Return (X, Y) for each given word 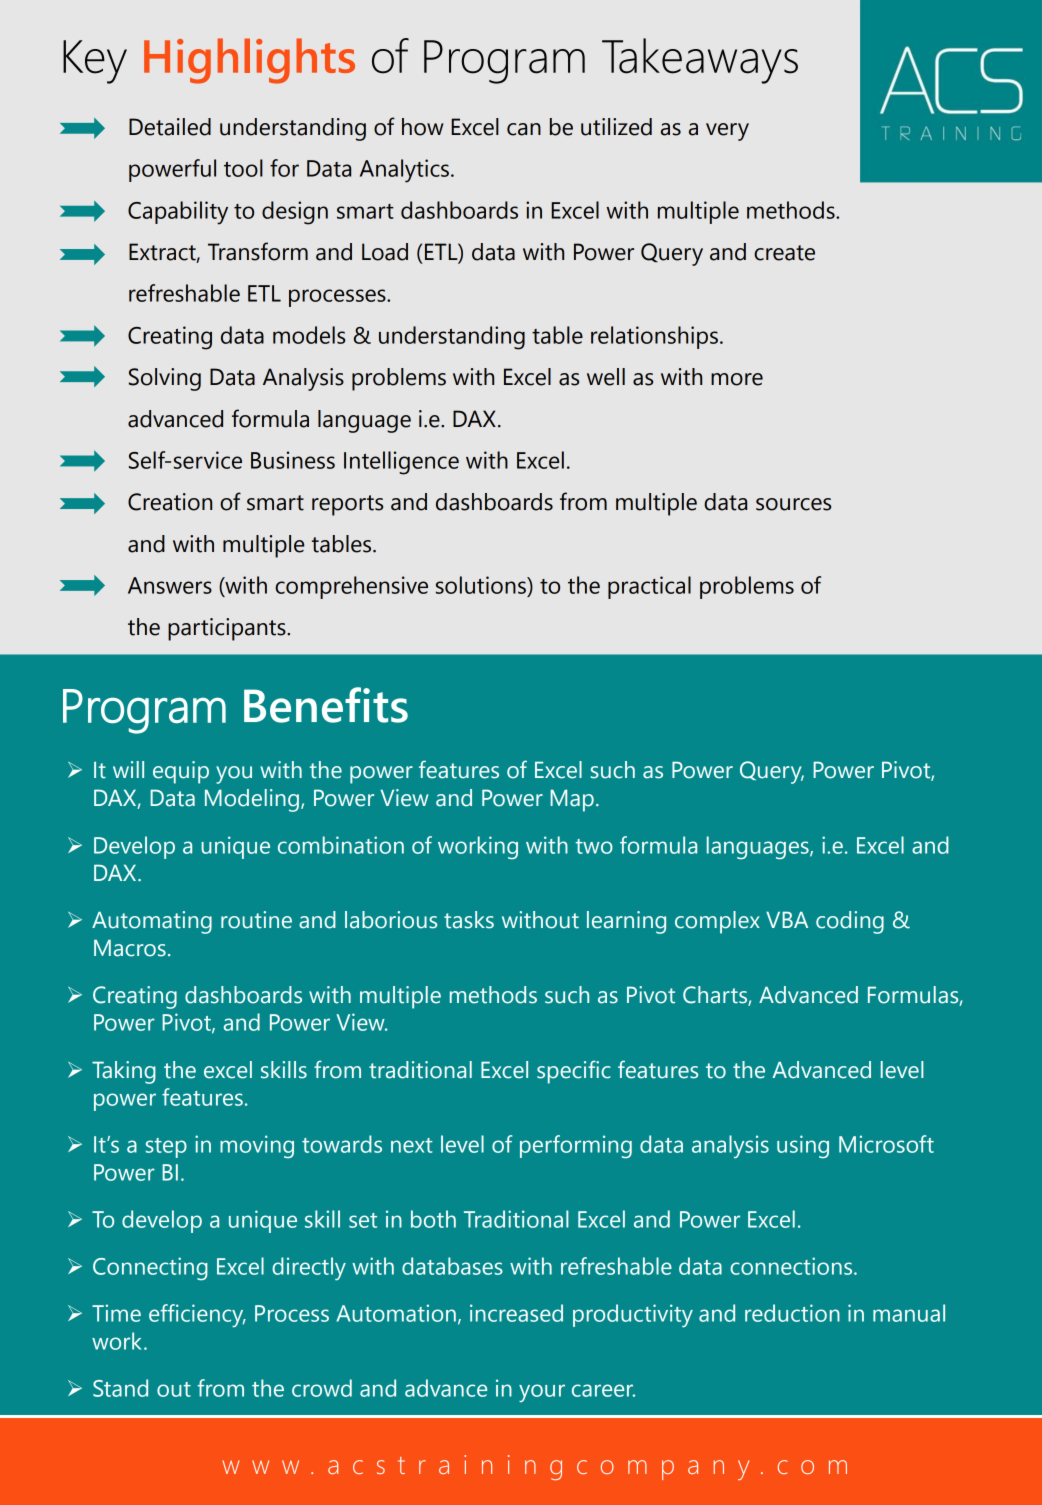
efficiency (197, 1315)
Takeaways (700, 61)
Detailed (170, 127)
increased (516, 1313)
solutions (482, 585)
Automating (152, 922)
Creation (170, 502)
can (524, 129)
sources (793, 504)
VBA (787, 920)
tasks (469, 920)
